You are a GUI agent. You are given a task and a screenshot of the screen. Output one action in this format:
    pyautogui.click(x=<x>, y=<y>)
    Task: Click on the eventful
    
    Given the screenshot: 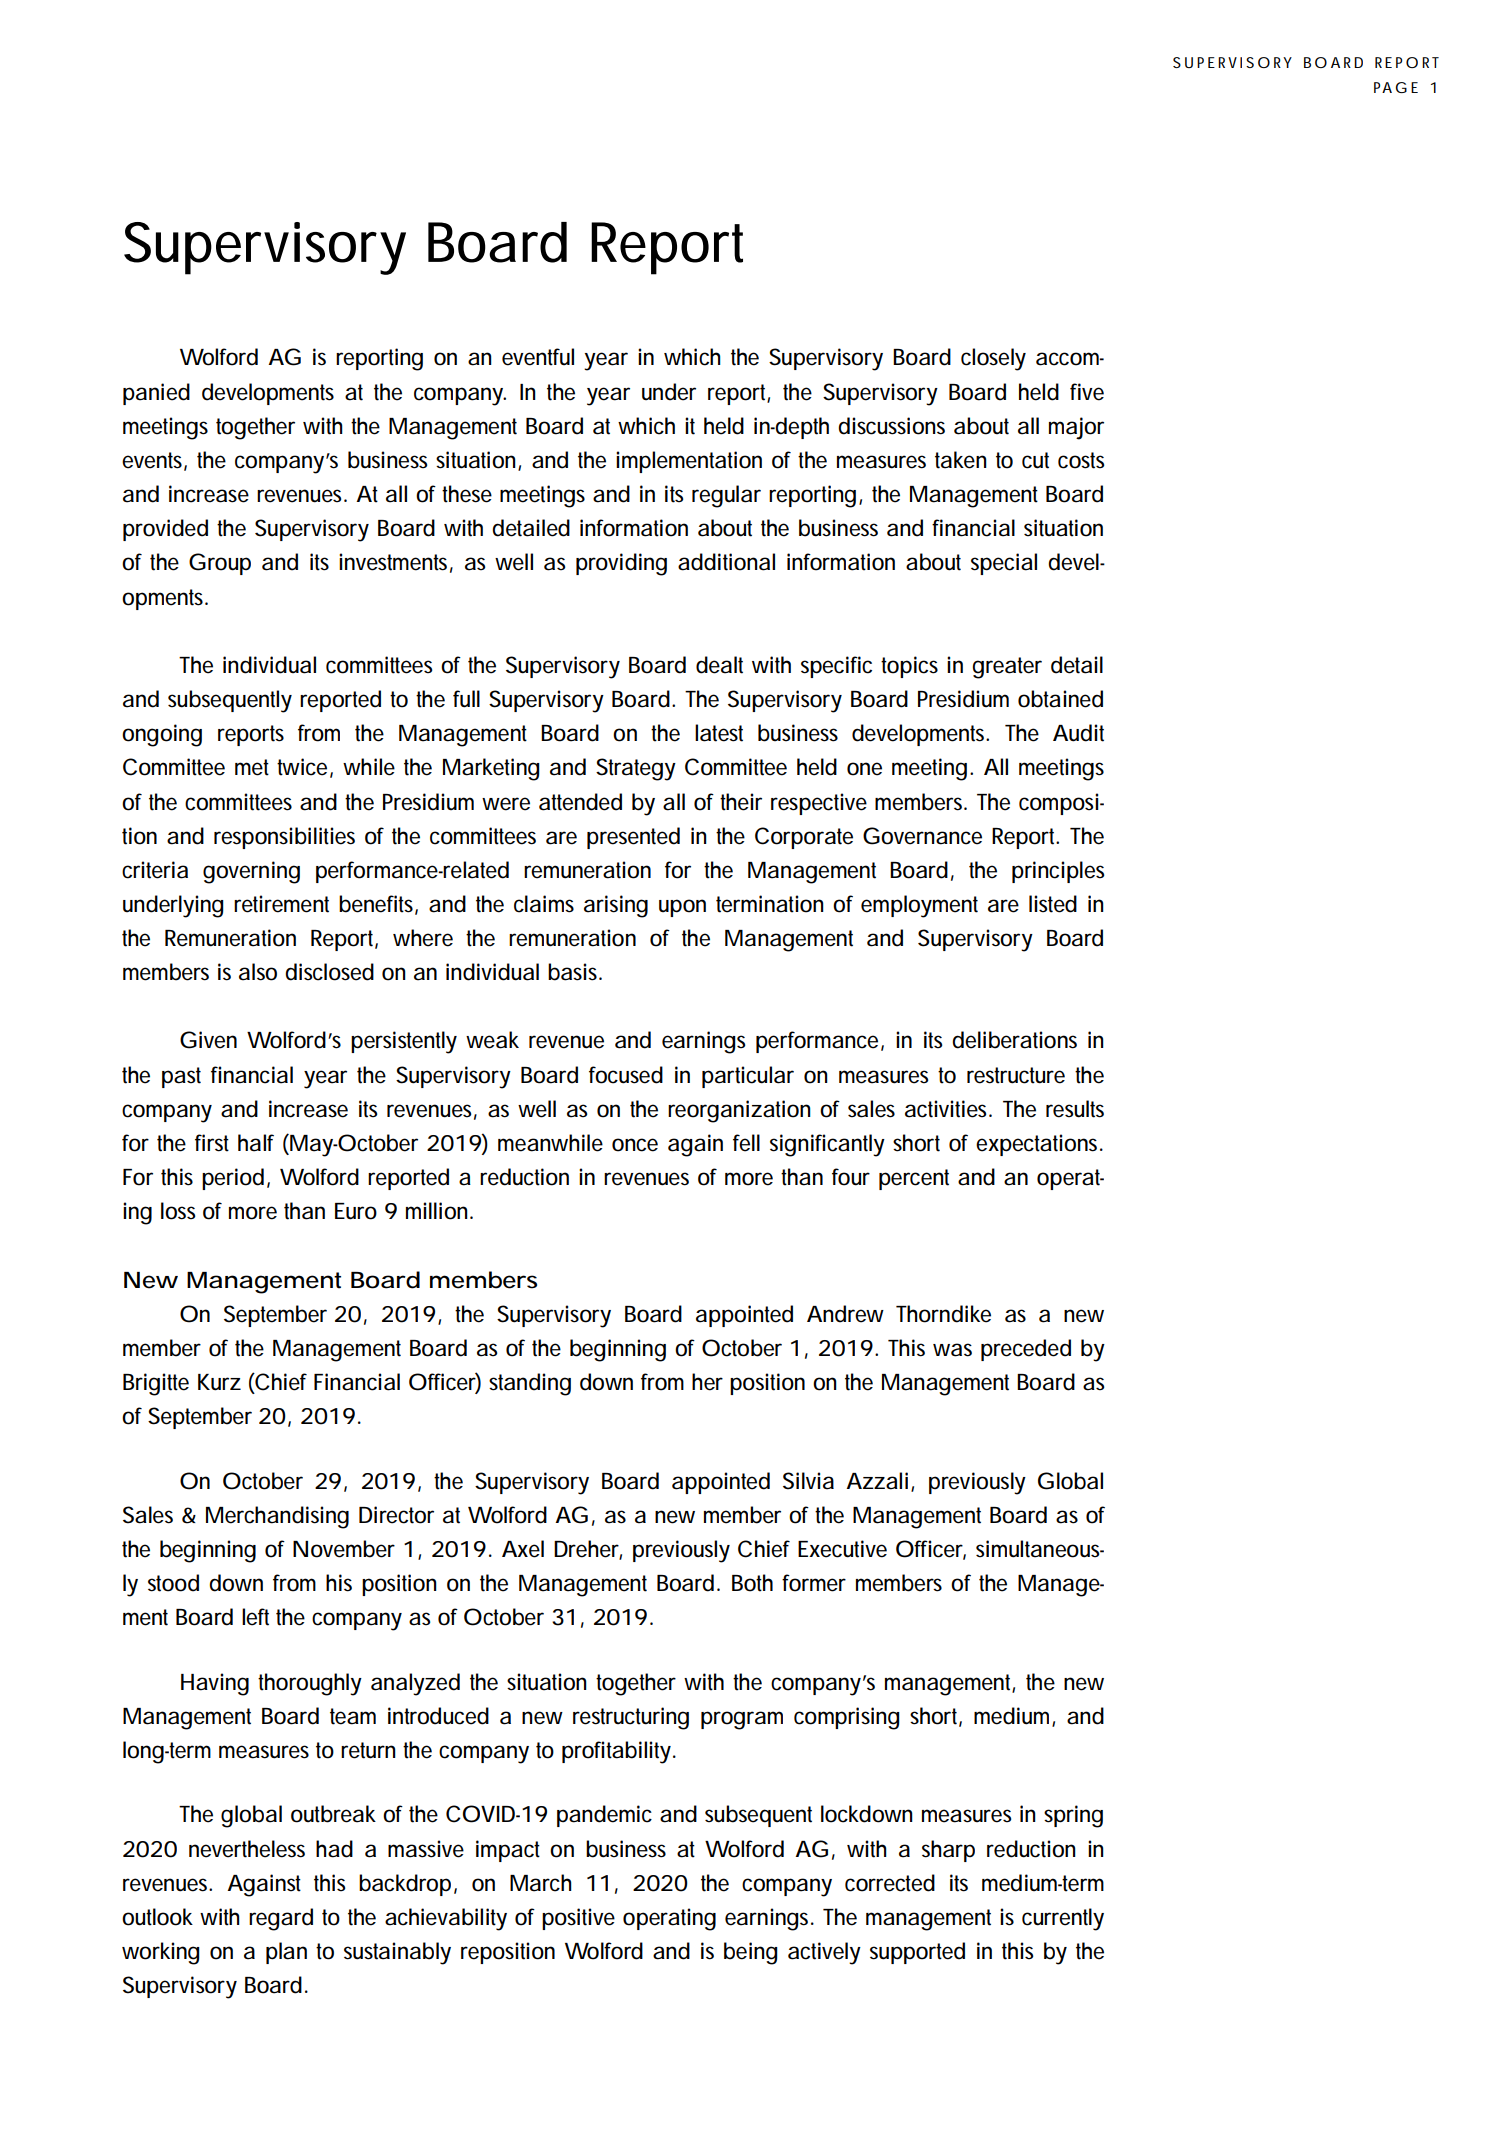 What is the action you would take?
    pyautogui.click(x=538, y=357)
